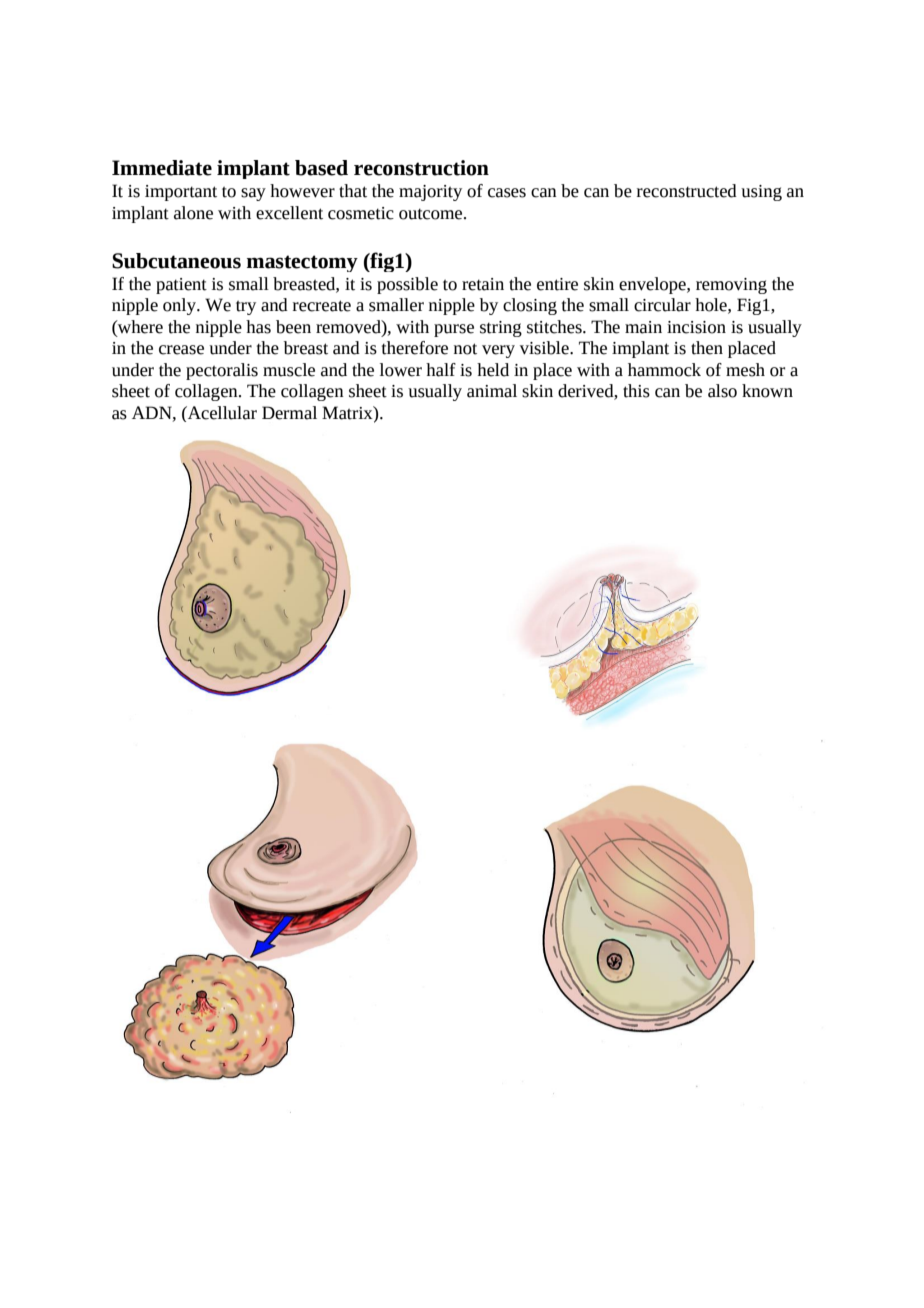  What do you see at coordinates (687, 191) in the image?
I see `reconstructed` at bounding box center [687, 191].
